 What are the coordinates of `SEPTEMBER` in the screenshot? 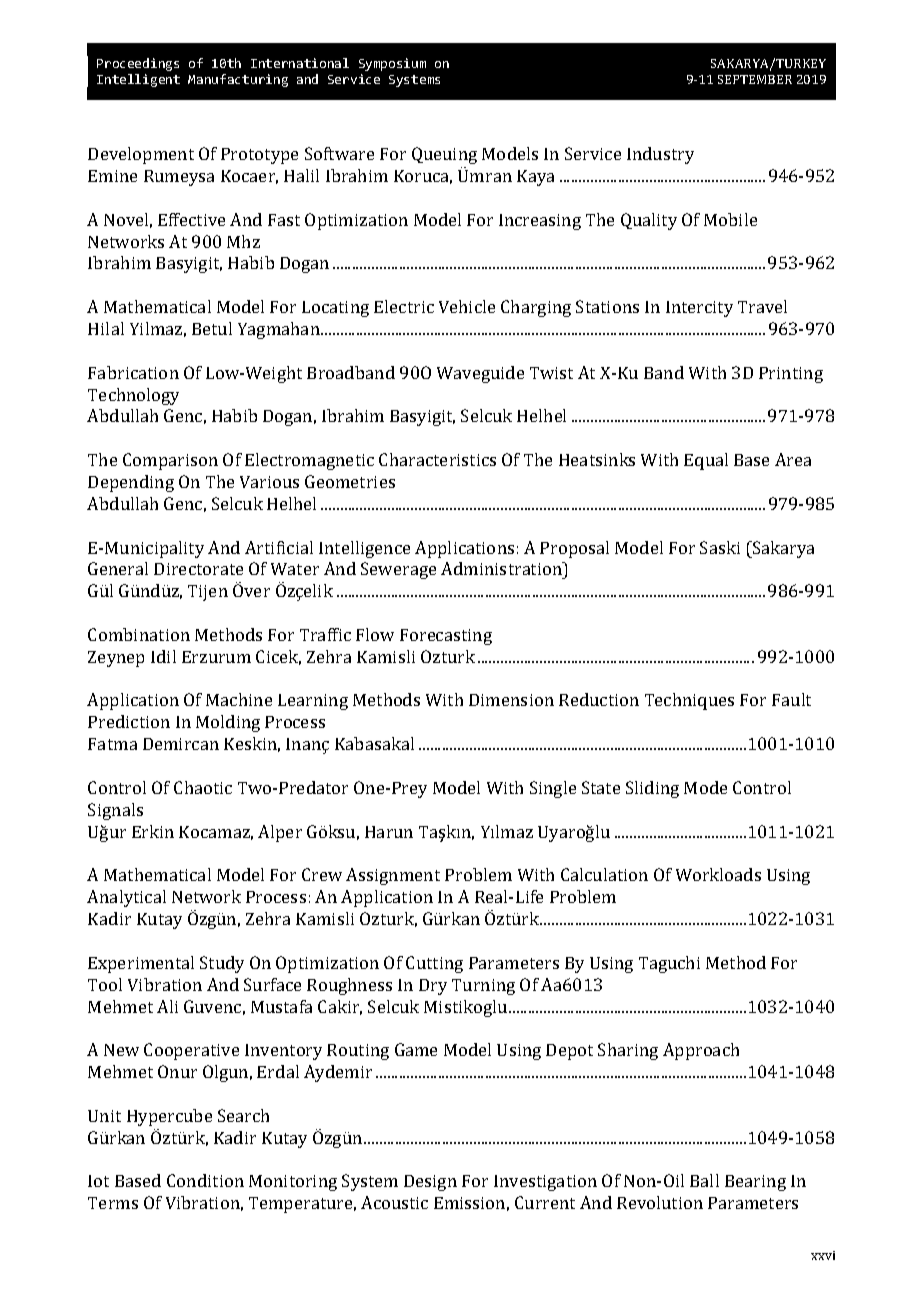 It's located at (755, 79).
